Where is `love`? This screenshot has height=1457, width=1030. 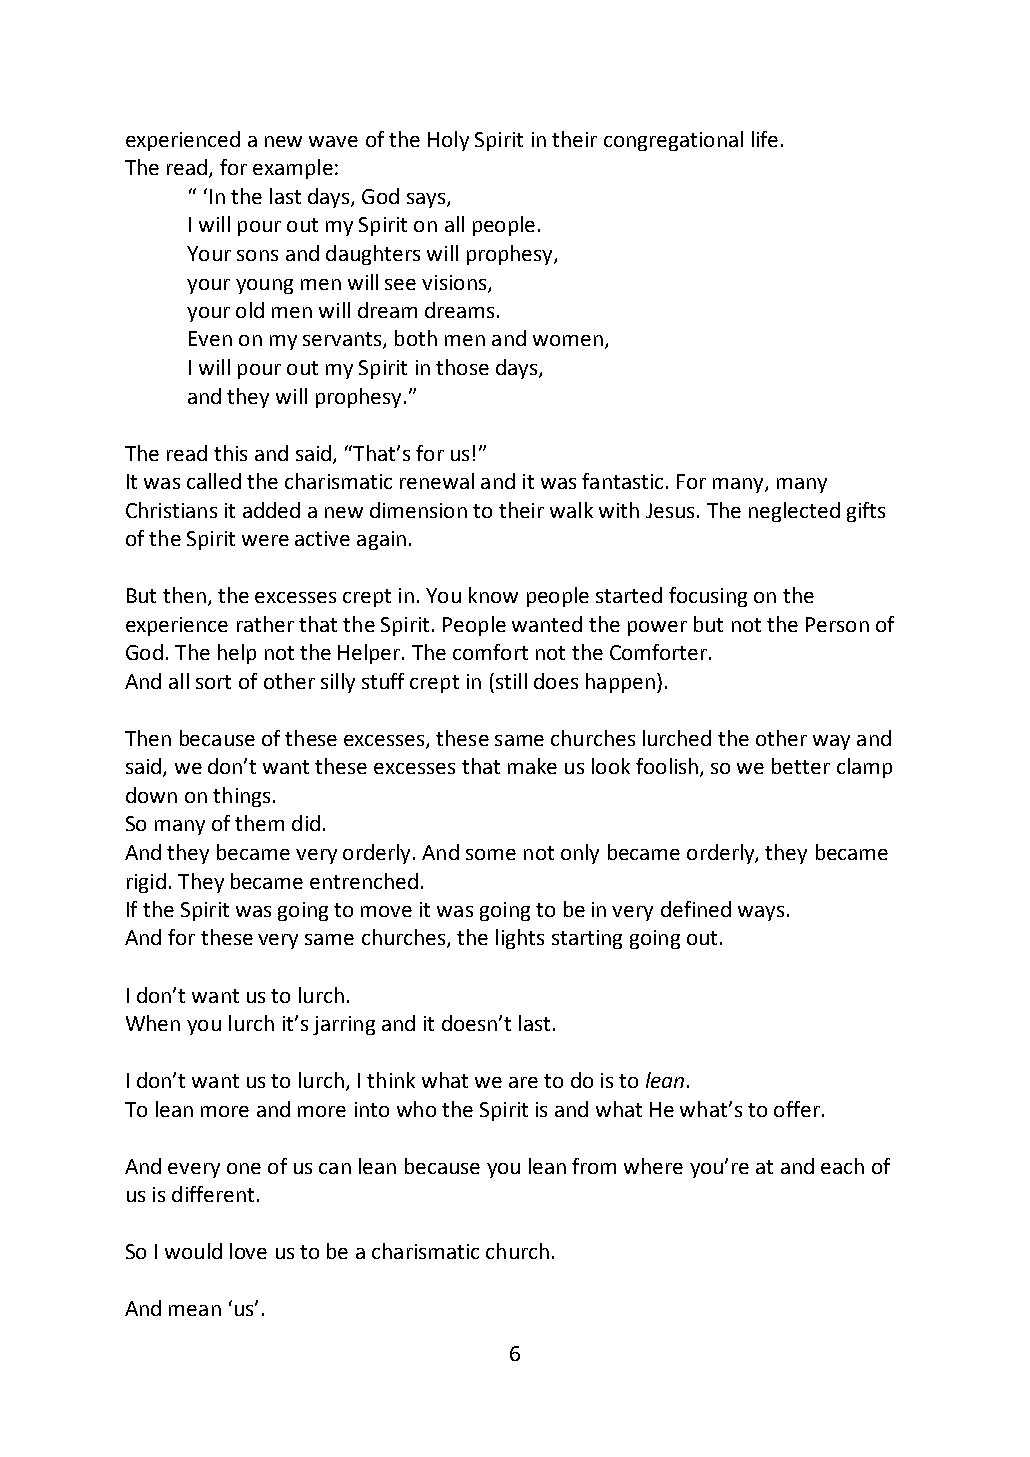 love is located at coordinates (248, 1251).
